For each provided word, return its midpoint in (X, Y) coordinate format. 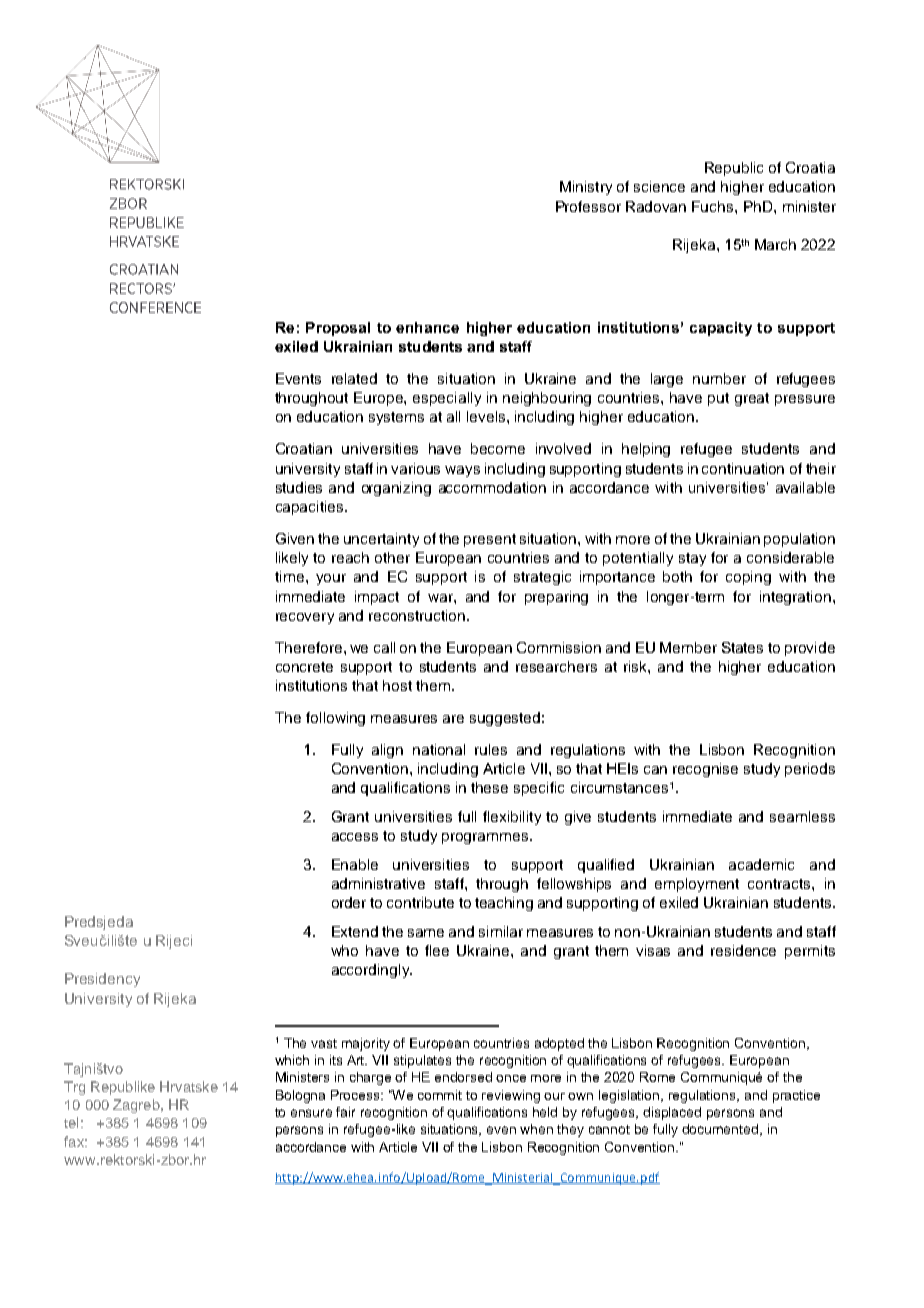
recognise (705, 770)
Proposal (338, 329)
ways (462, 471)
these (489, 787)
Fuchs (714, 206)
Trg (74, 1088)
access (355, 837)
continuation (743, 468)
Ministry (586, 188)
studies (299, 487)
